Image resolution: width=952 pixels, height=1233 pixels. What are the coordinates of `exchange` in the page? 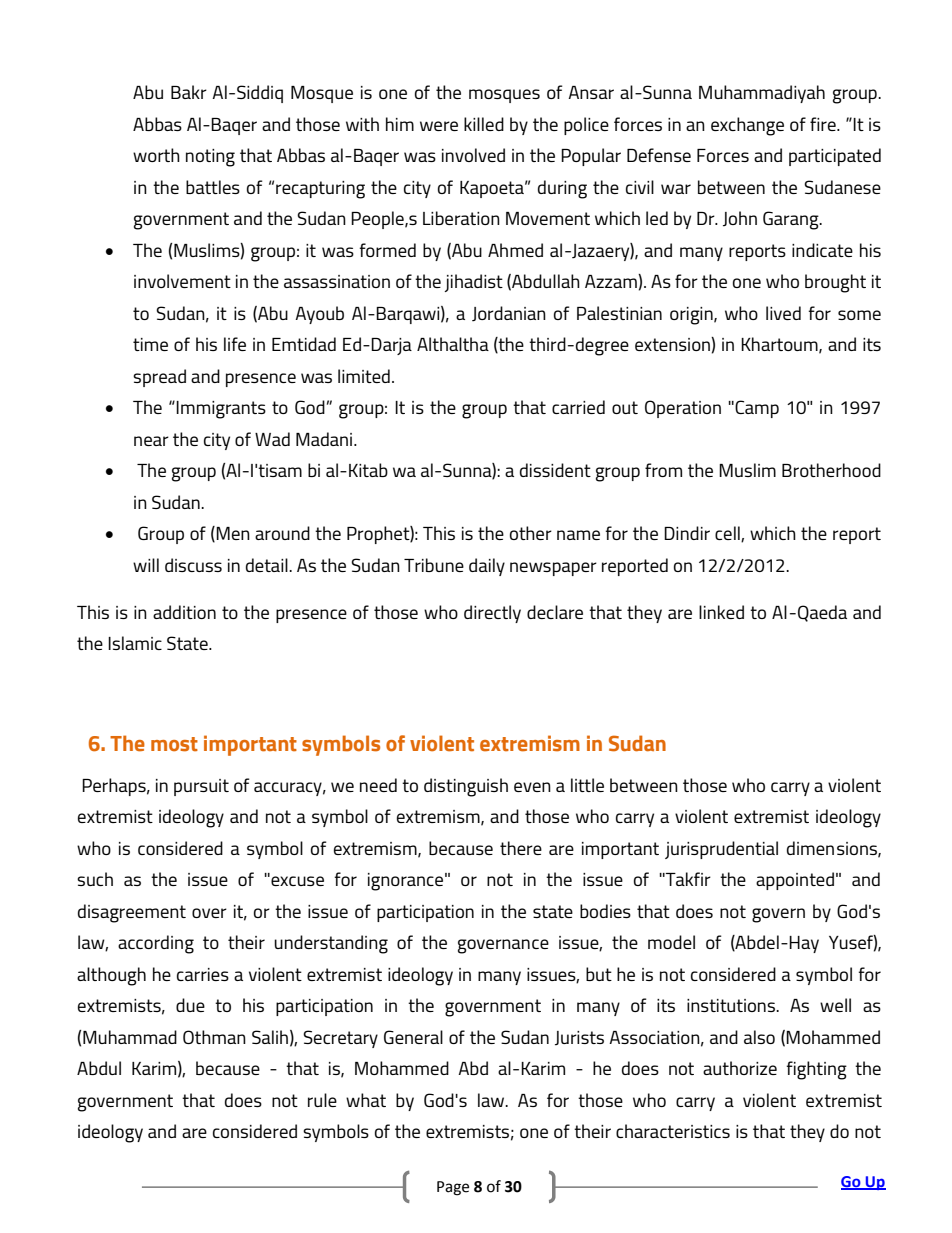 It's located at (747, 126).
